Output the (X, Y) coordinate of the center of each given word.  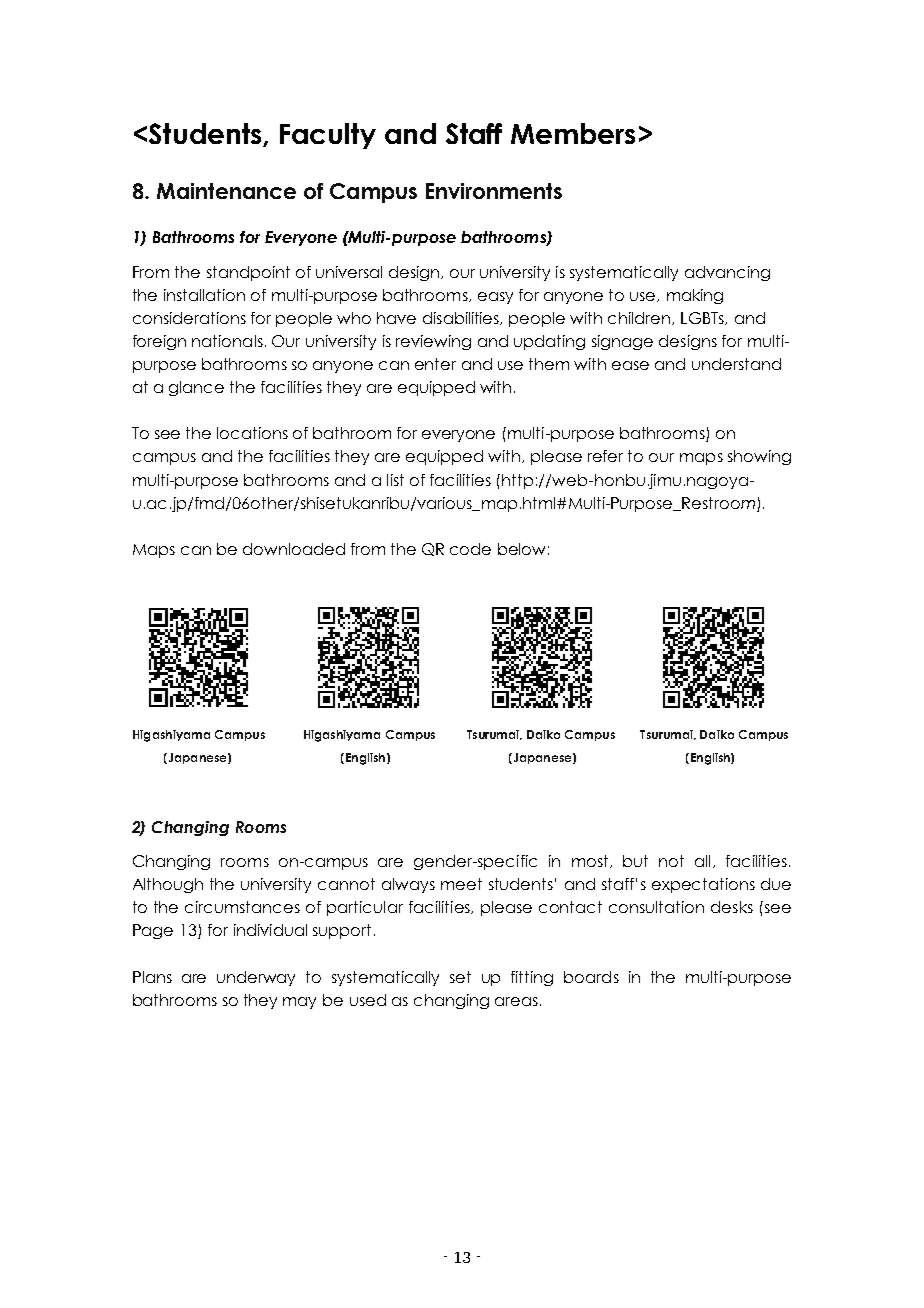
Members (573, 133)
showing (759, 457)
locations (252, 433)
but (635, 861)
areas (516, 1001)
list (395, 480)
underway (256, 978)
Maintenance (226, 191)
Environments (494, 191)
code (470, 549)
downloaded (294, 549)
